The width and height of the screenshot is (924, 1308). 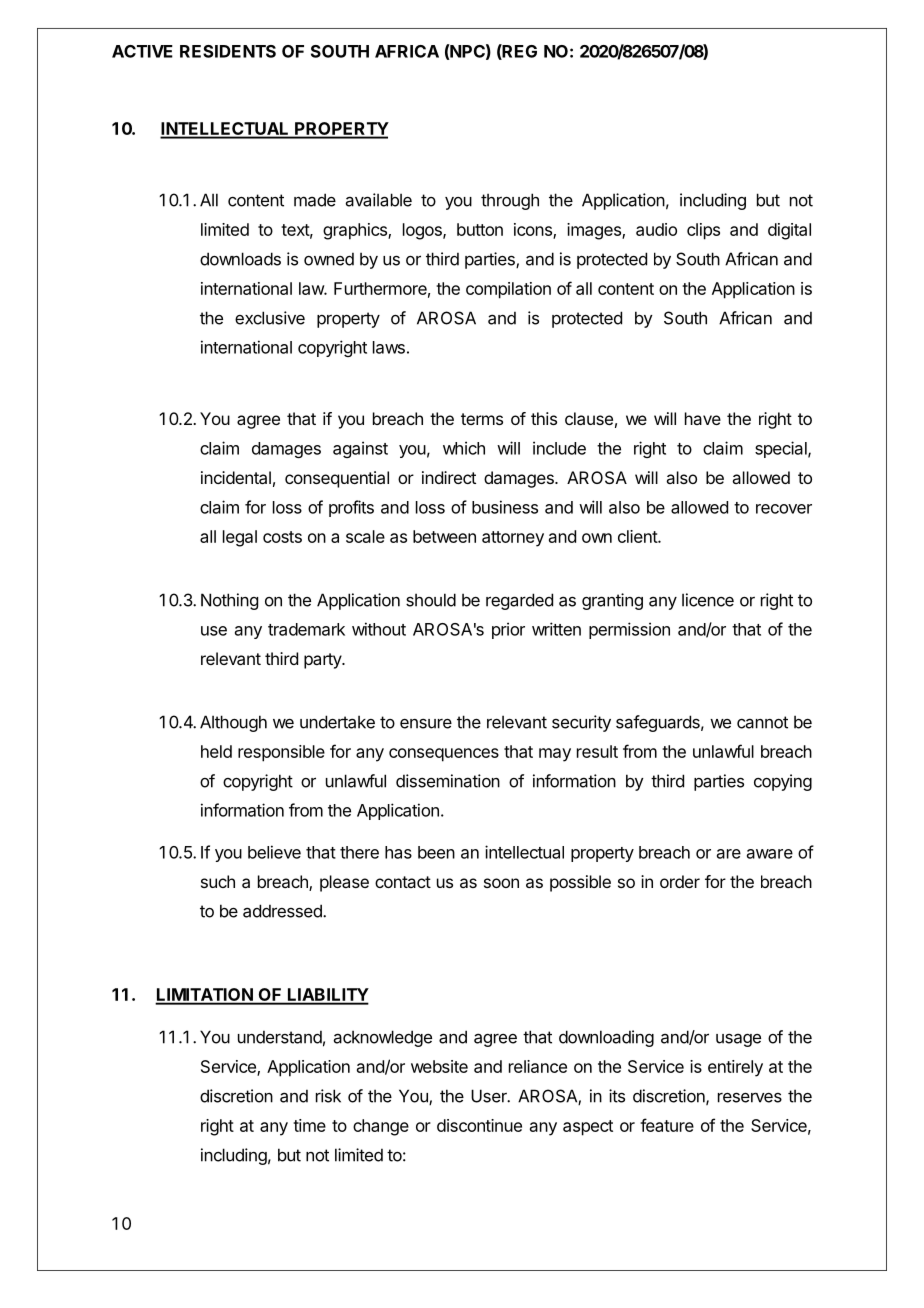 I want to click on should, so click(x=431, y=600).
